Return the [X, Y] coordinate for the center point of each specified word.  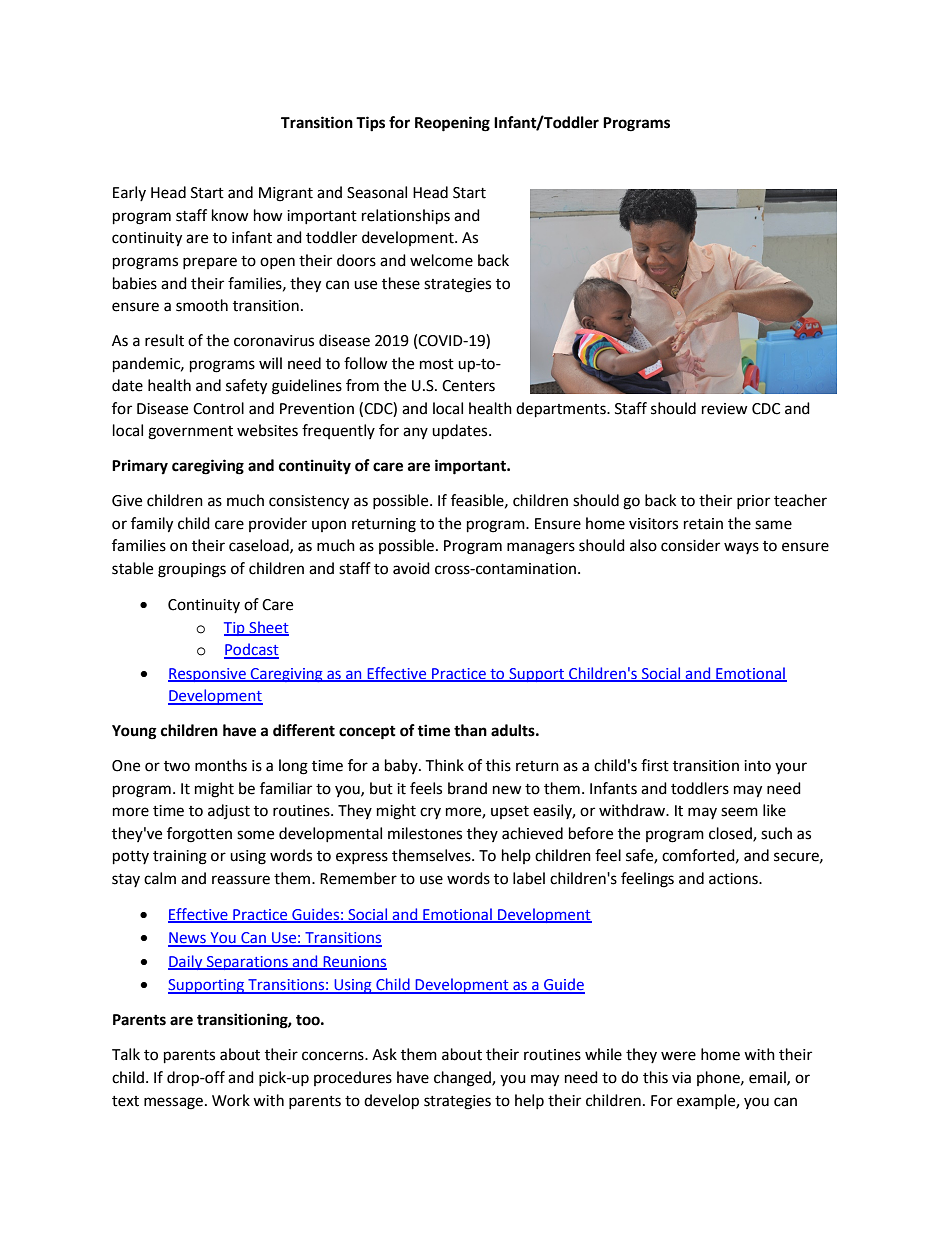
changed [463, 1079]
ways [741, 548]
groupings [192, 570]
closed [731, 834]
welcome [441, 260]
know [230, 215]
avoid [411, 568]
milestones [425, 833]
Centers [468, 386]
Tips [370, 124]
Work [231, 1100]
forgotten [199, 835]
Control [218, 408]
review [725, 409]
